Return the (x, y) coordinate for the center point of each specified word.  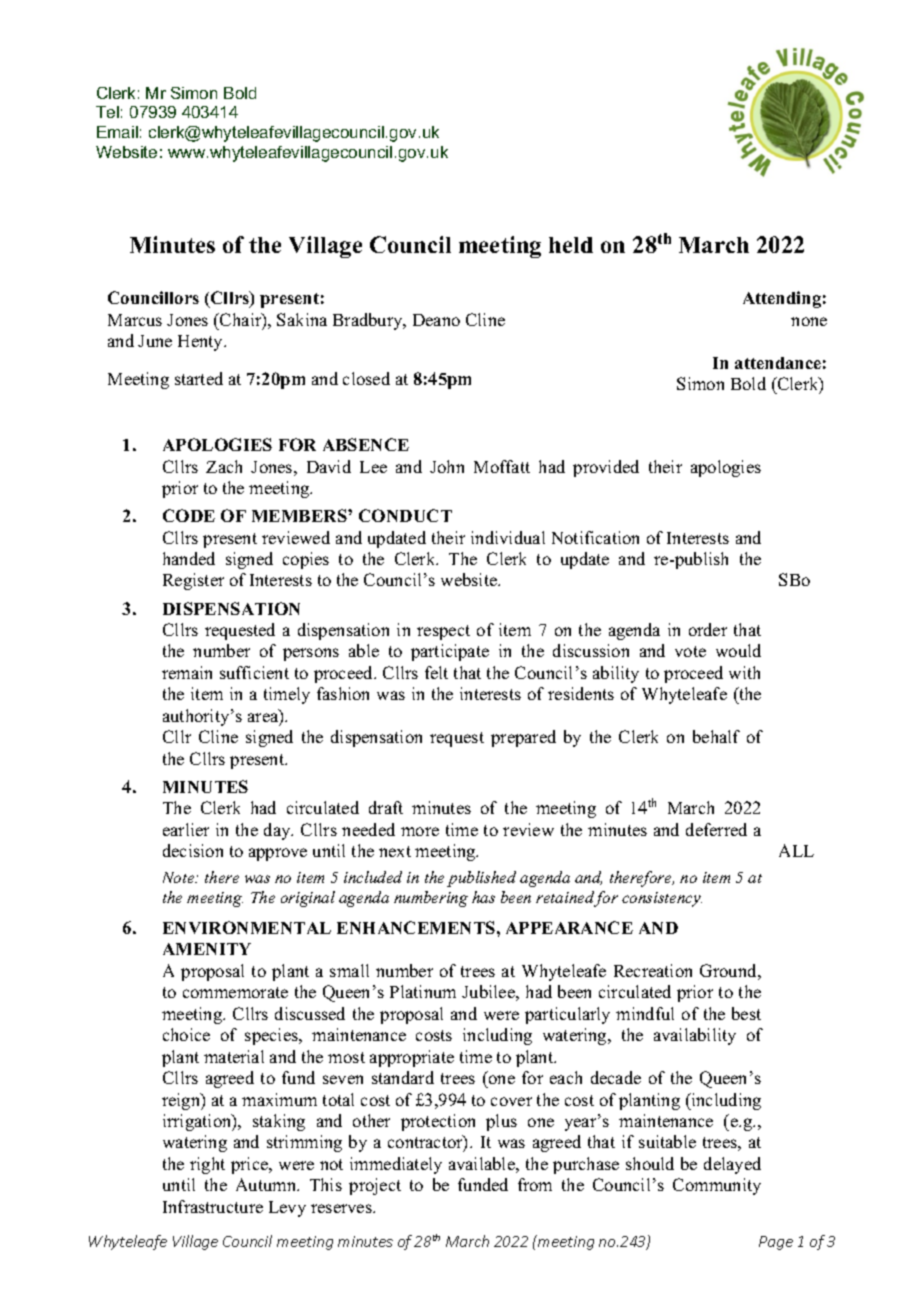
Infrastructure (213, 1206)
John (447, 466)
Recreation (653, 970)
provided (606, 468)
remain (187, 672)
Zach (224, 466)
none (809, 321)
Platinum (423, 991)
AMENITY (207, 949)
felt (436, 672)
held (571, 245)
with (744, 672)
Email (117, 132)
